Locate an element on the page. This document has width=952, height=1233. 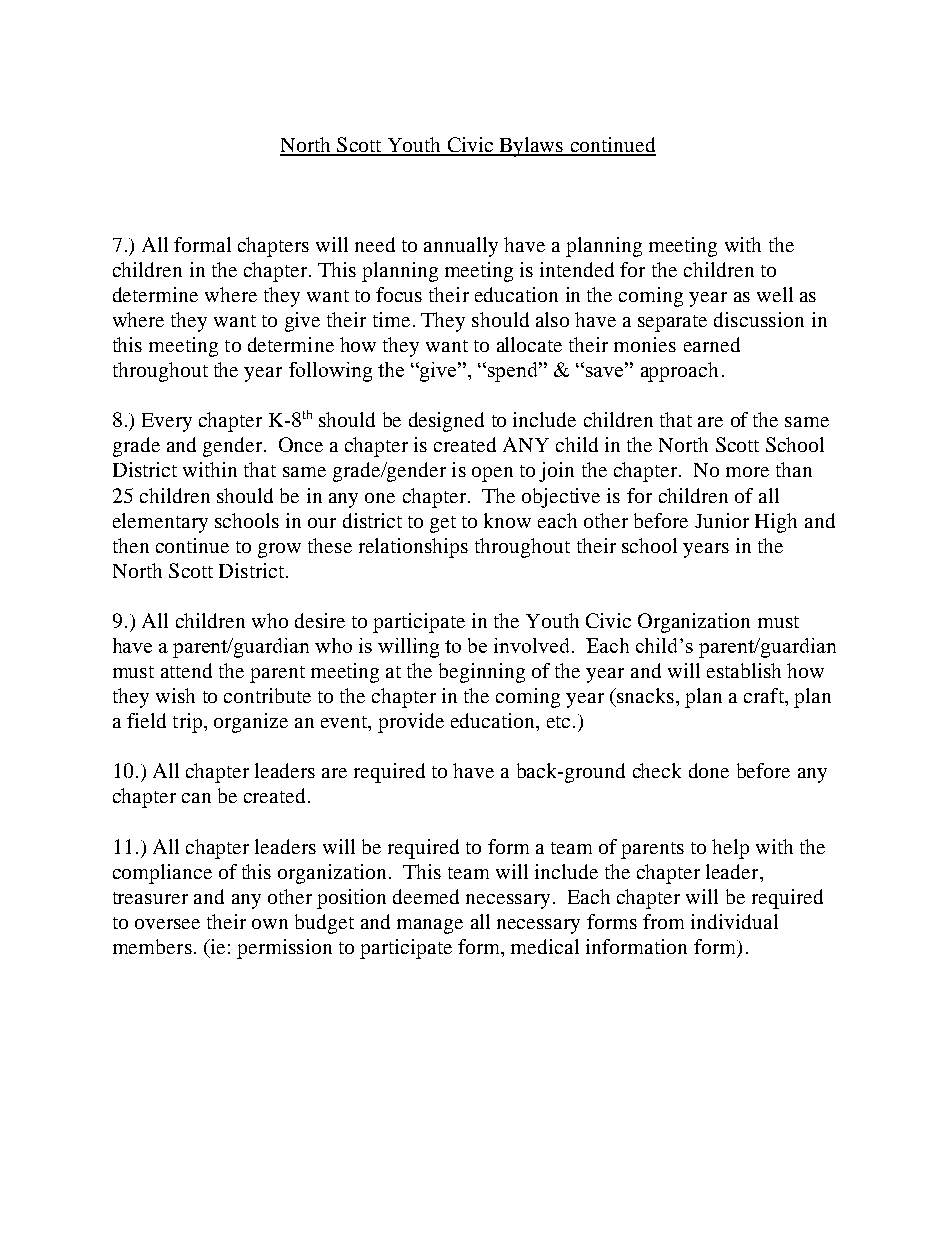
need is located at coordinates (375, 244).
